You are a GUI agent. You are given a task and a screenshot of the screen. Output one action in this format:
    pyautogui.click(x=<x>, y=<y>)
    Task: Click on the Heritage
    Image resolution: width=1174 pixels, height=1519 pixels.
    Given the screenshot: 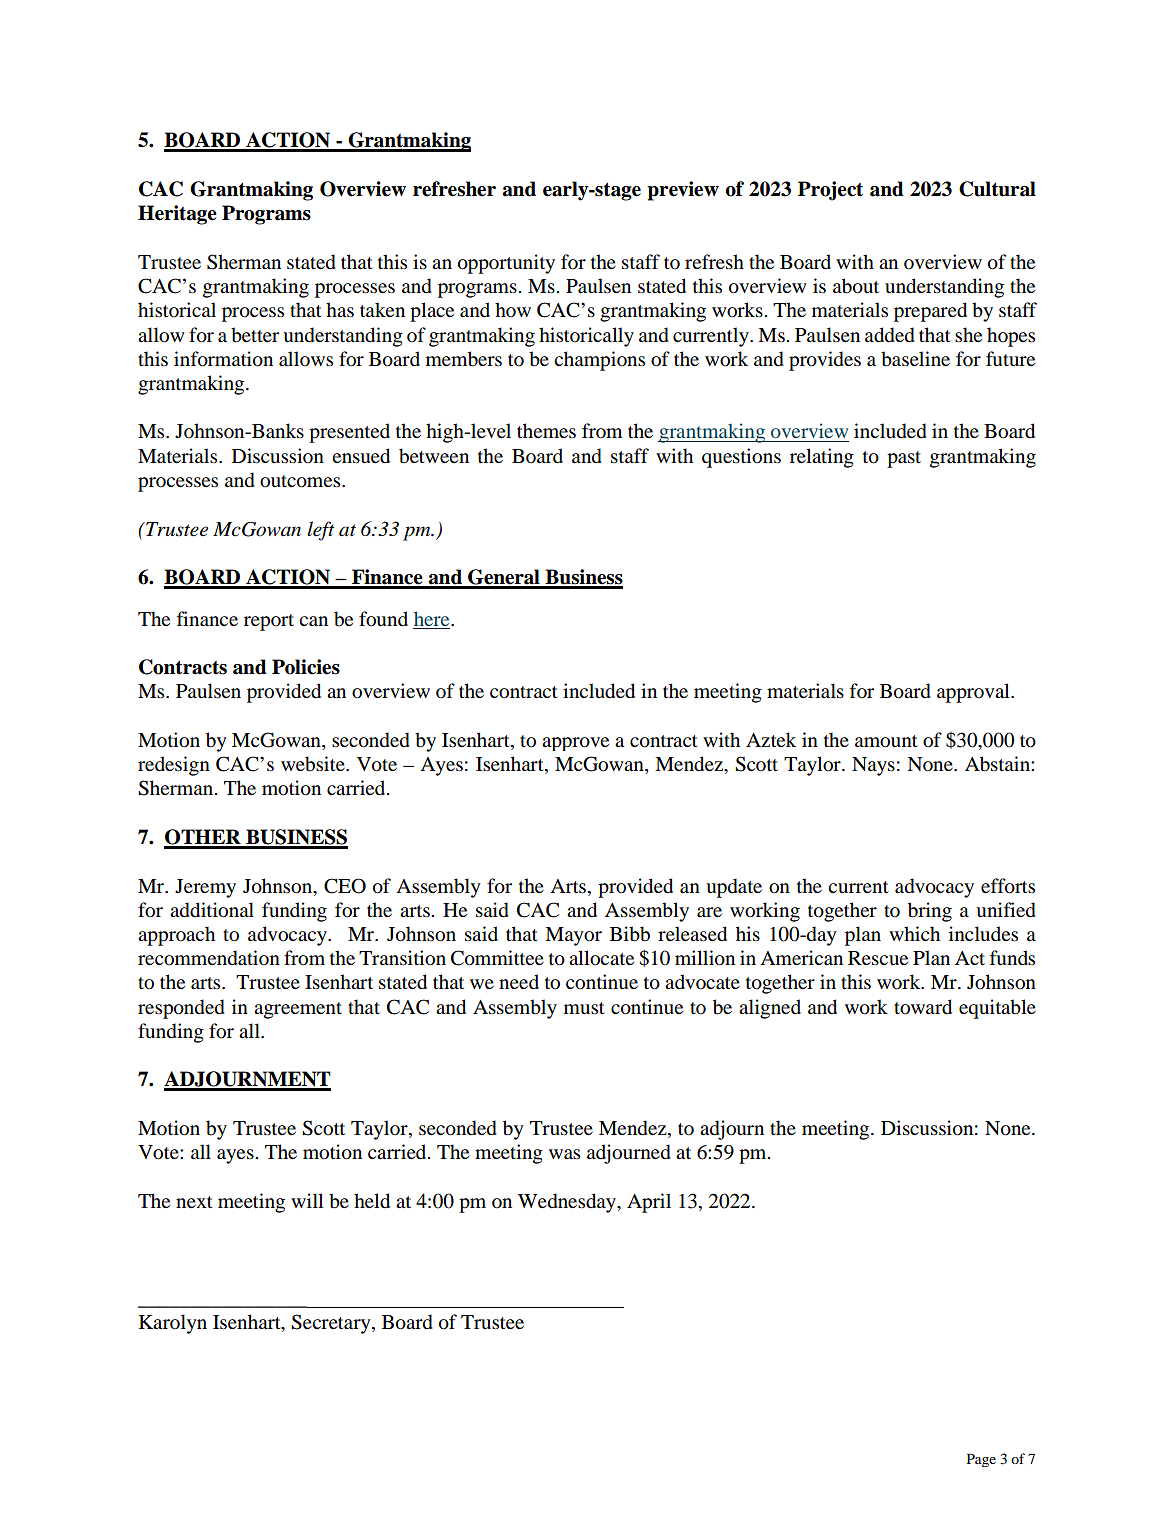 What is the action you would take?
    pyautogui.click(x=177, y=215)
